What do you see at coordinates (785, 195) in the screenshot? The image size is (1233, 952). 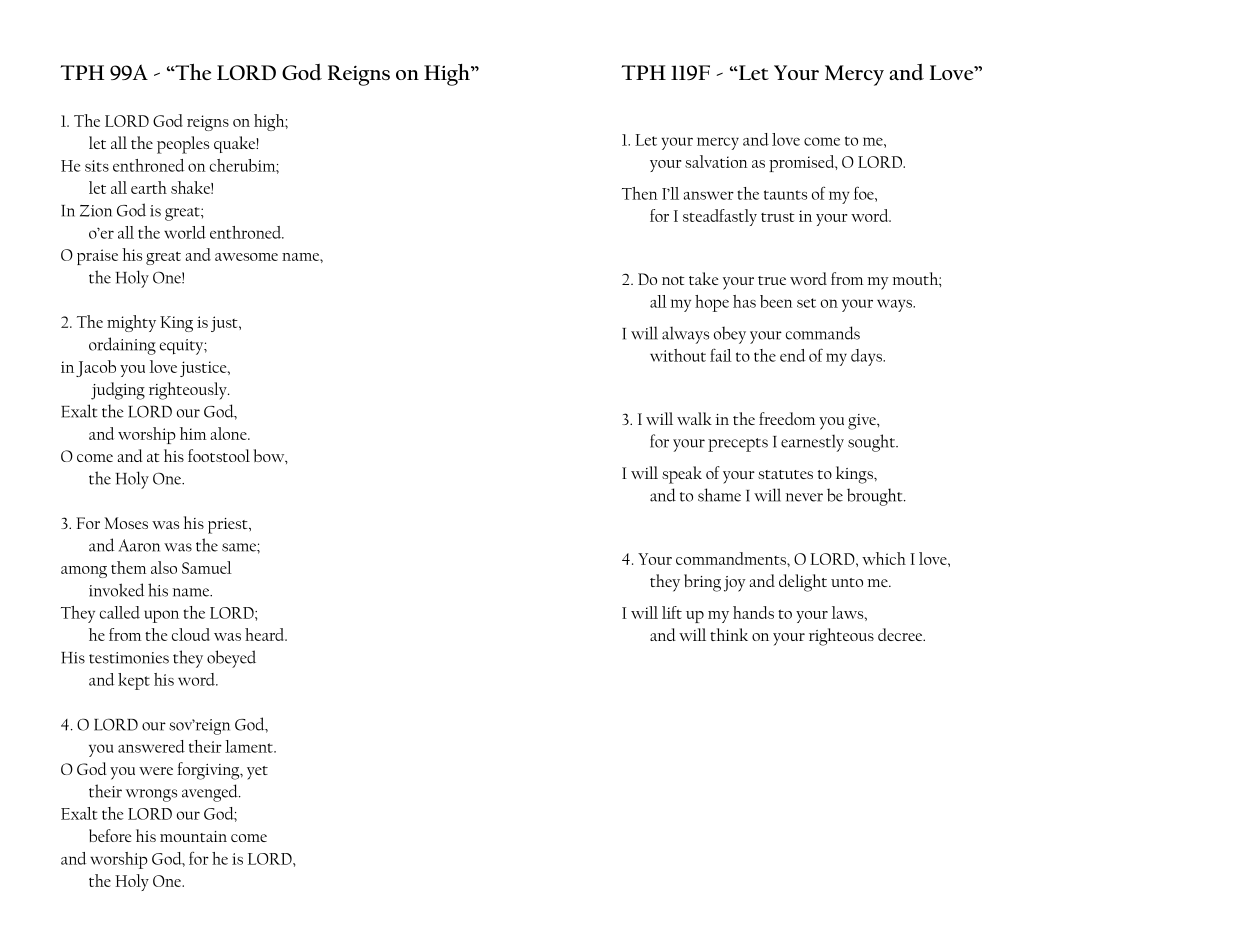 I see `taunts` at bounding box center [785, 195].
